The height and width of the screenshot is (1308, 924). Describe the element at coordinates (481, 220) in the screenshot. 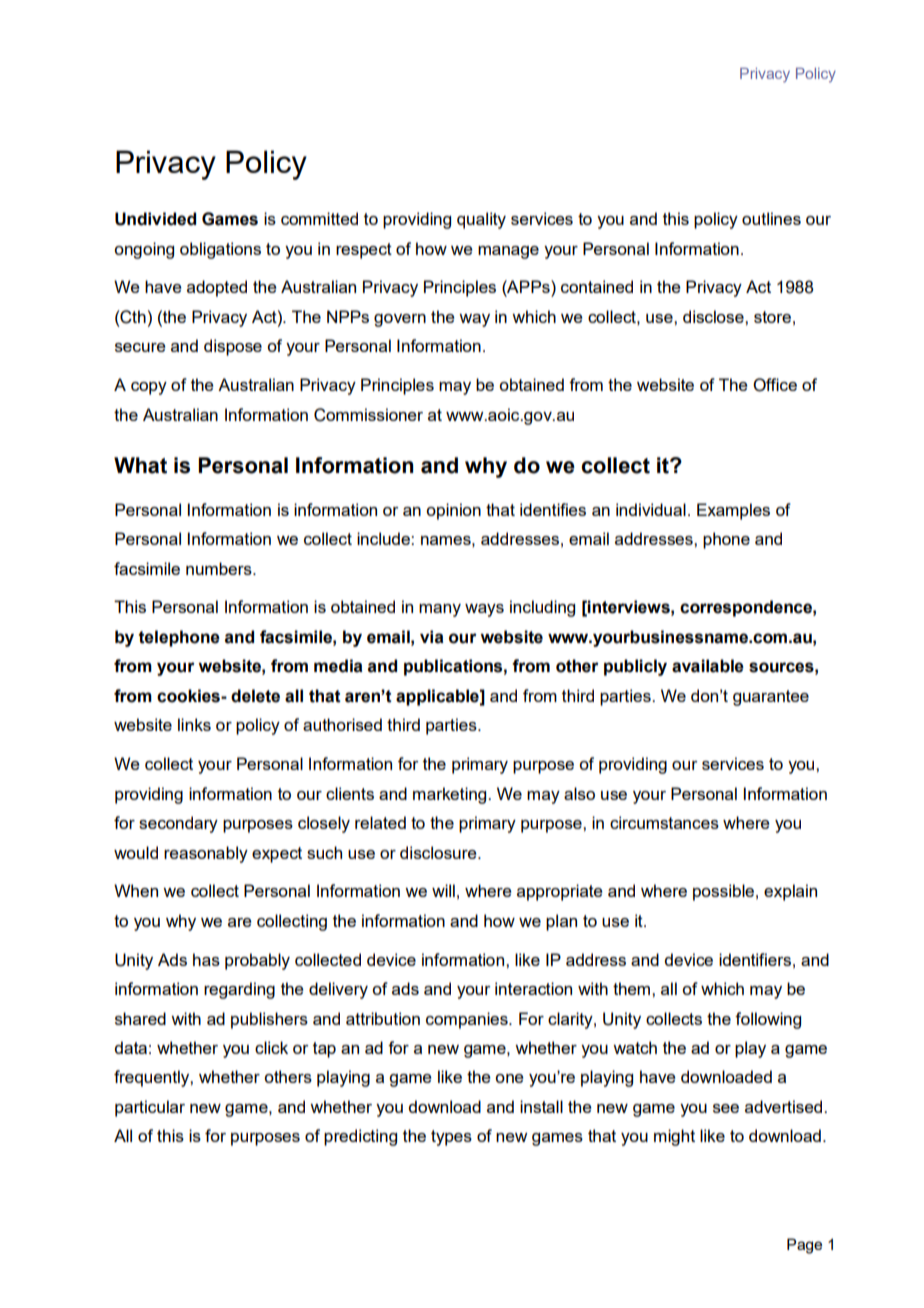

I see `quality` at that location.
